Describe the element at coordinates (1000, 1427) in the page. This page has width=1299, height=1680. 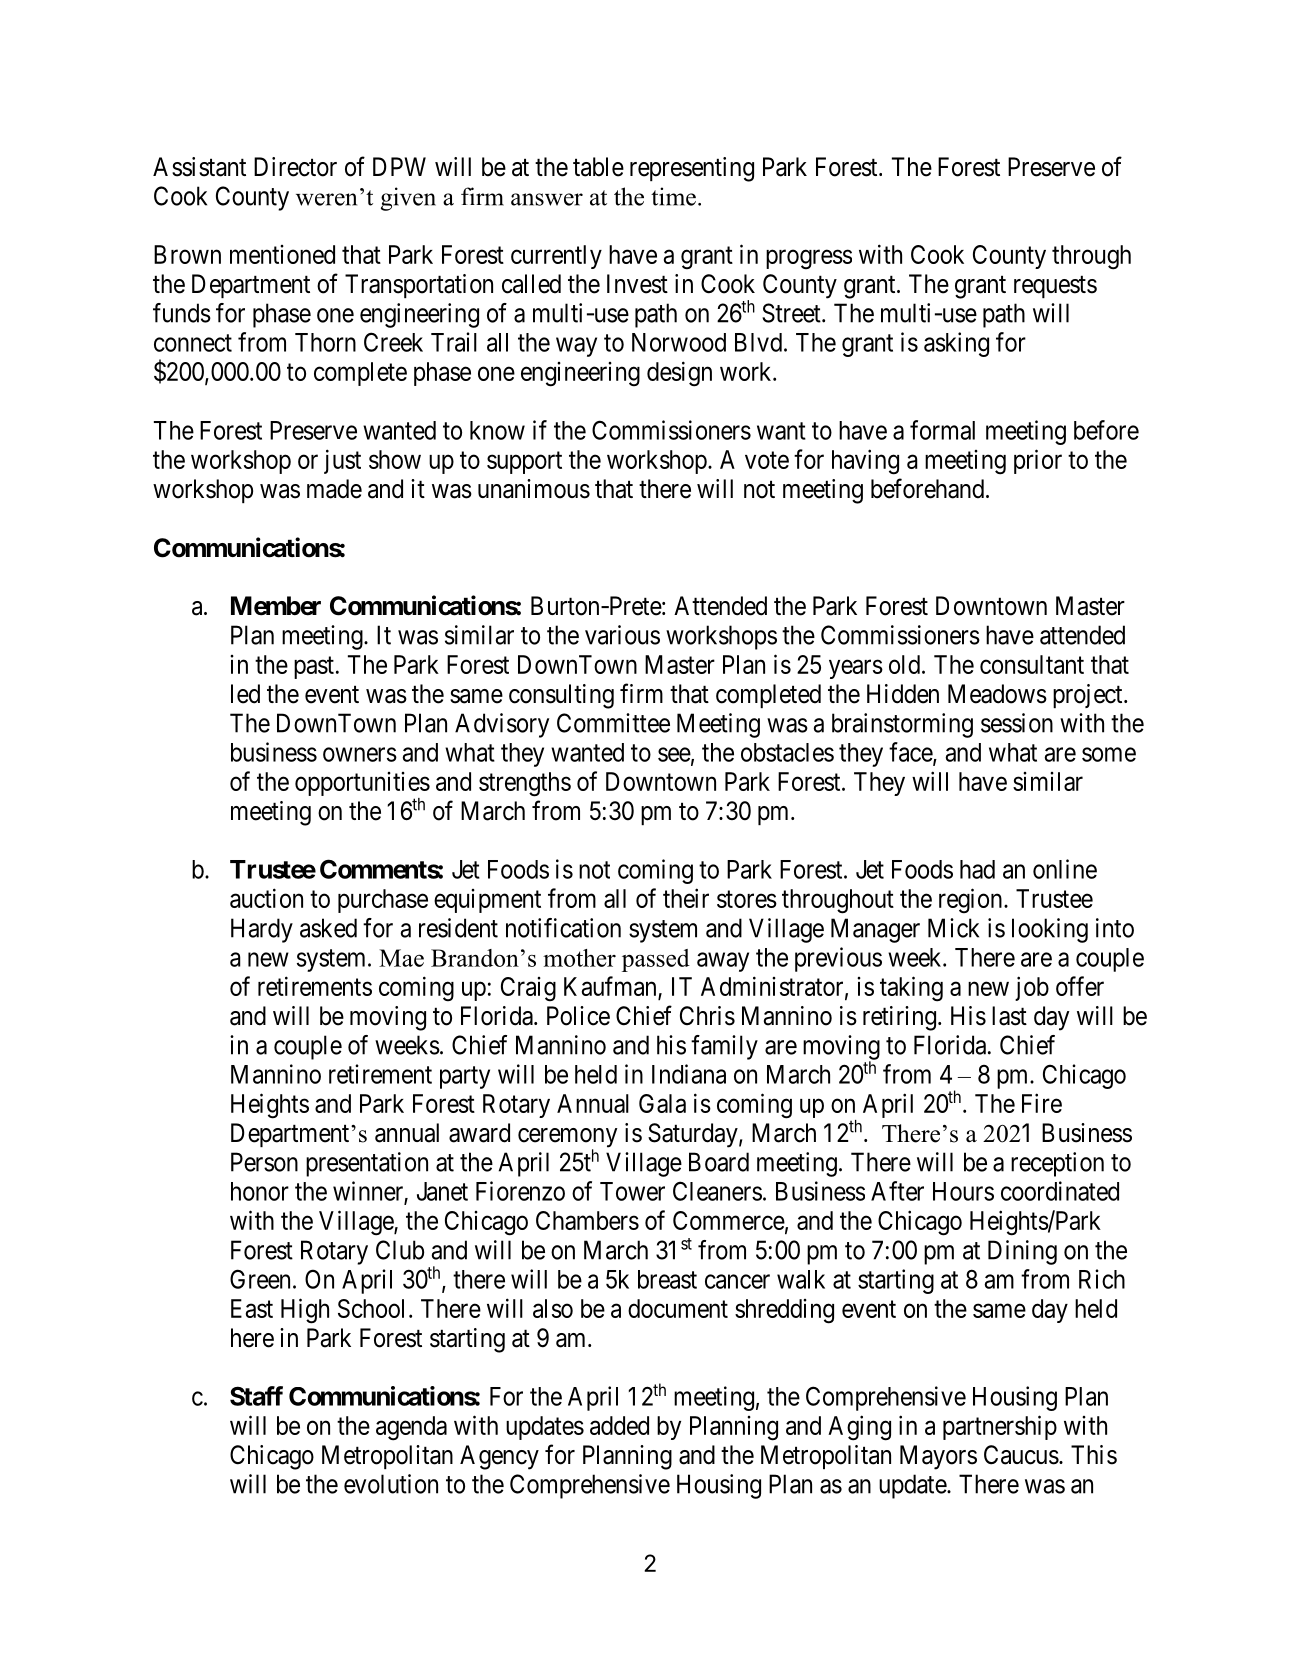
I see `partnership` at that location.
